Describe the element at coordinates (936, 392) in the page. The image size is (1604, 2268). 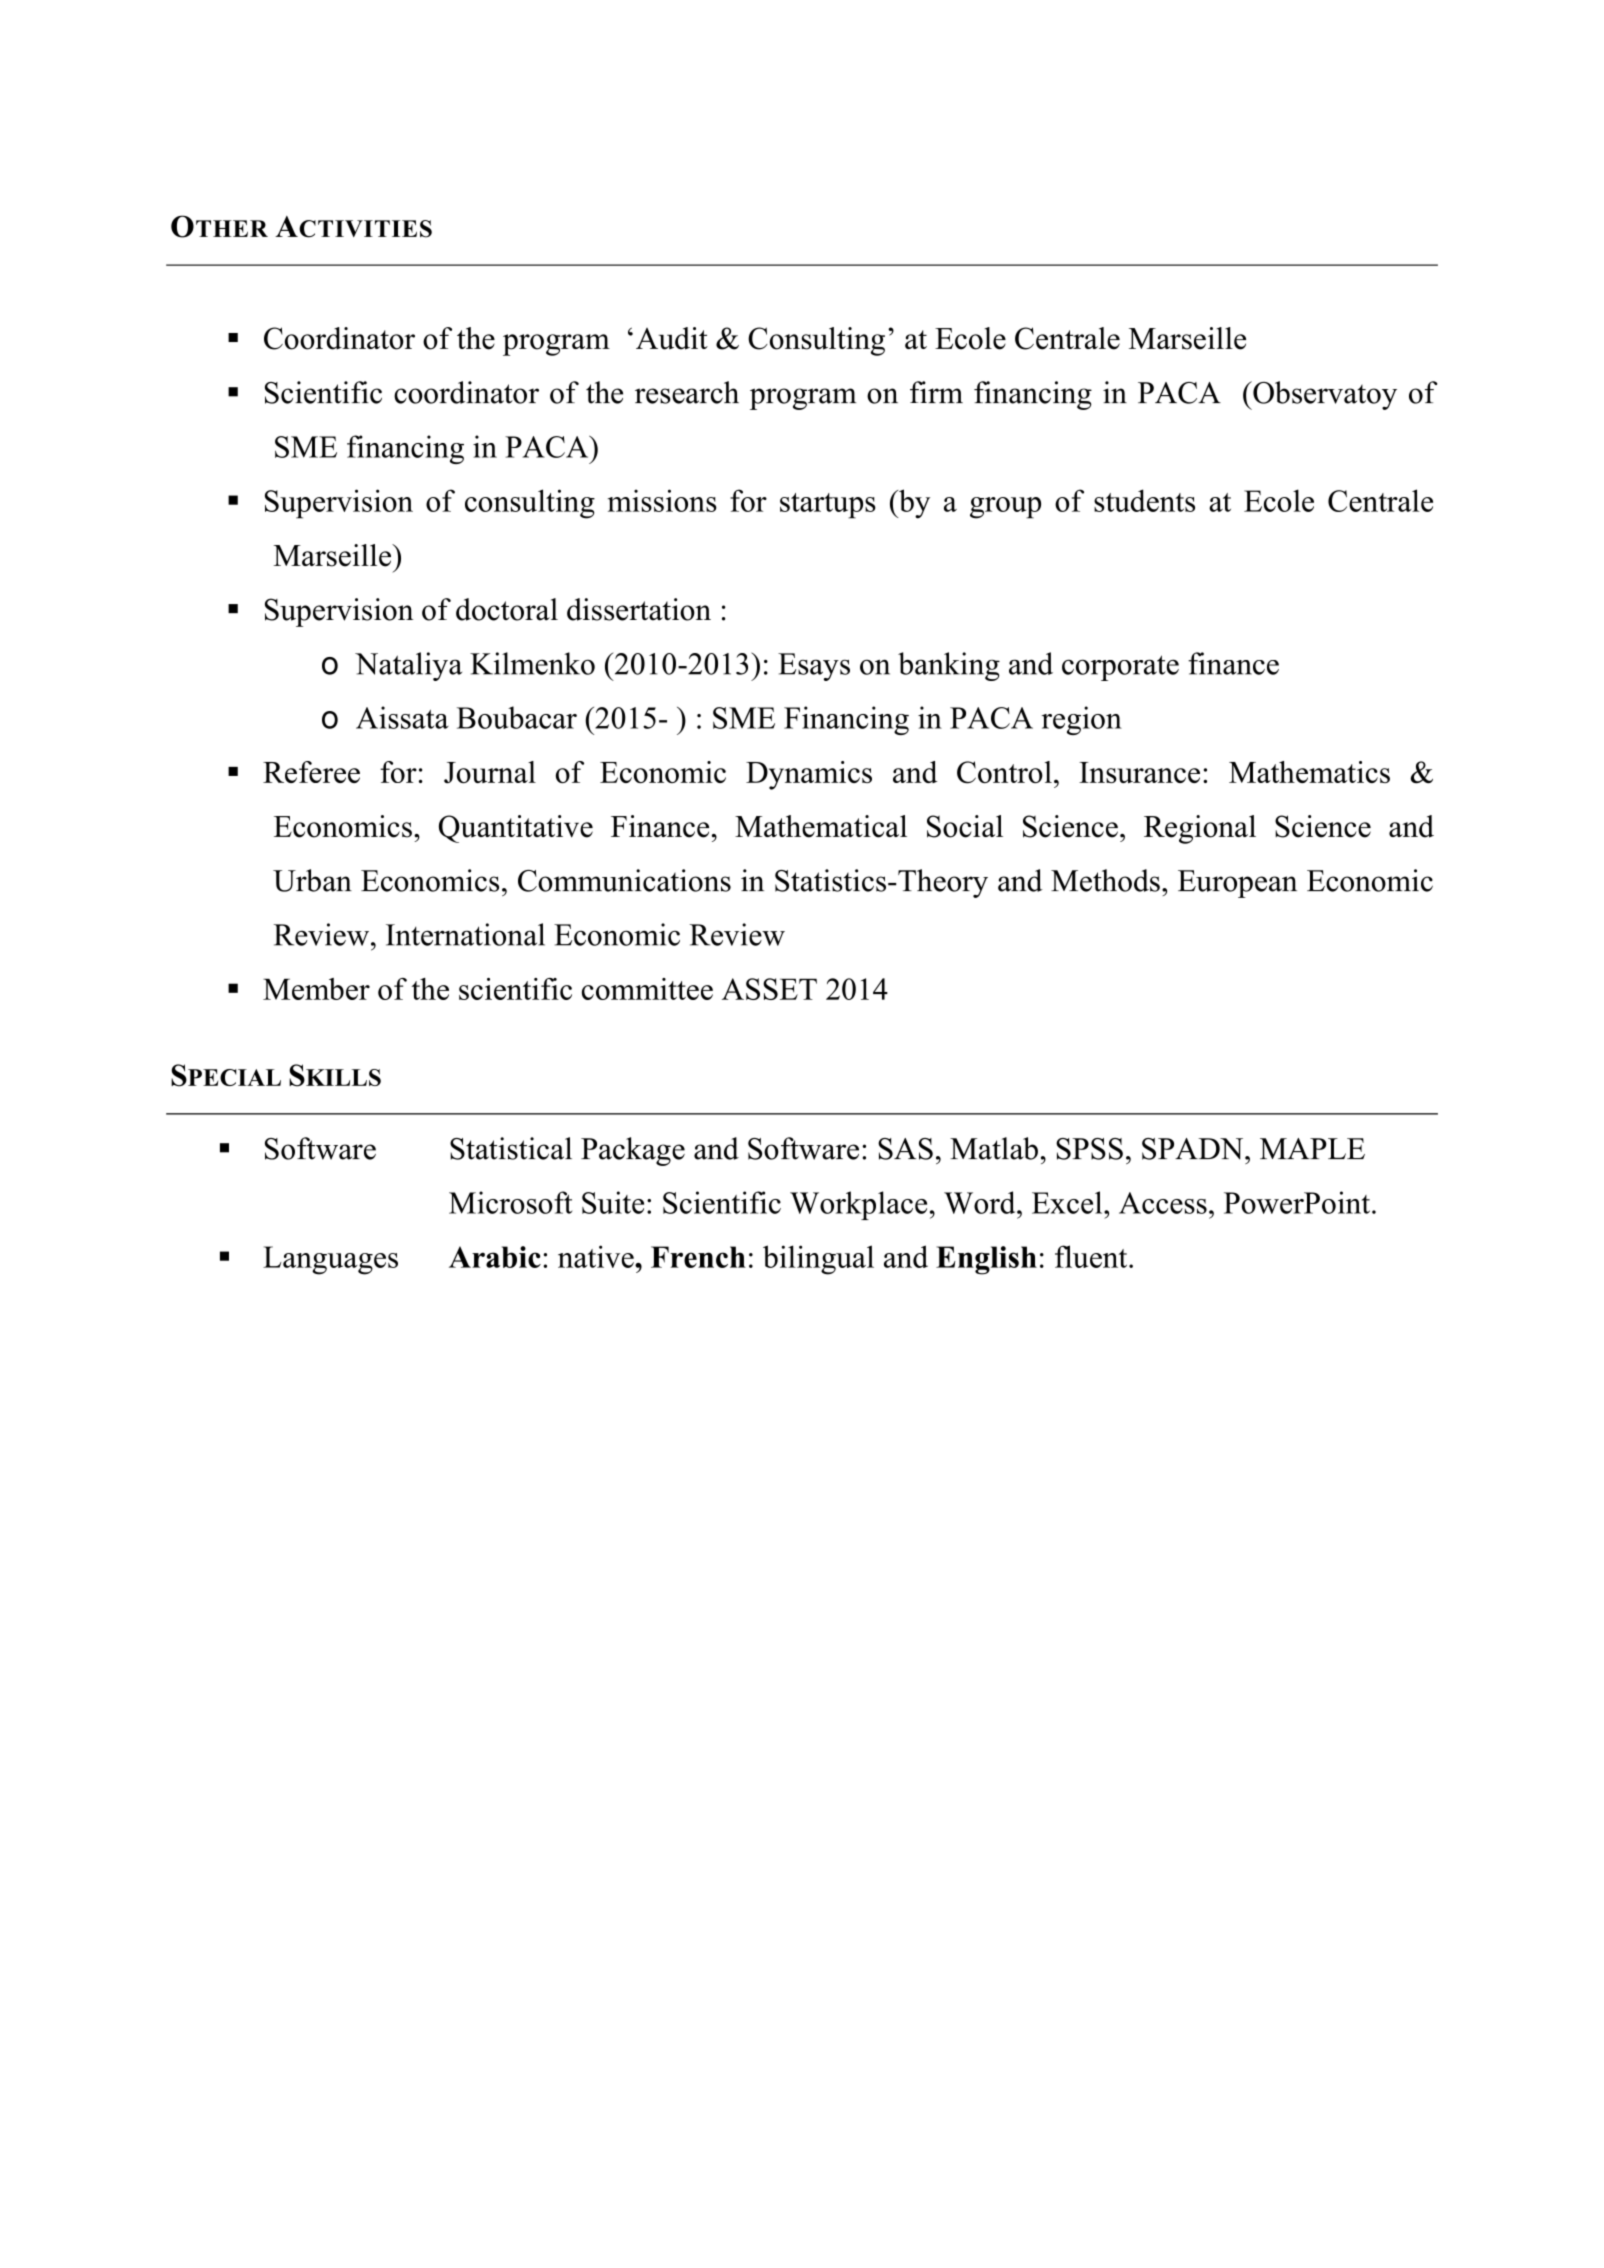
I see `firm` at that location.
